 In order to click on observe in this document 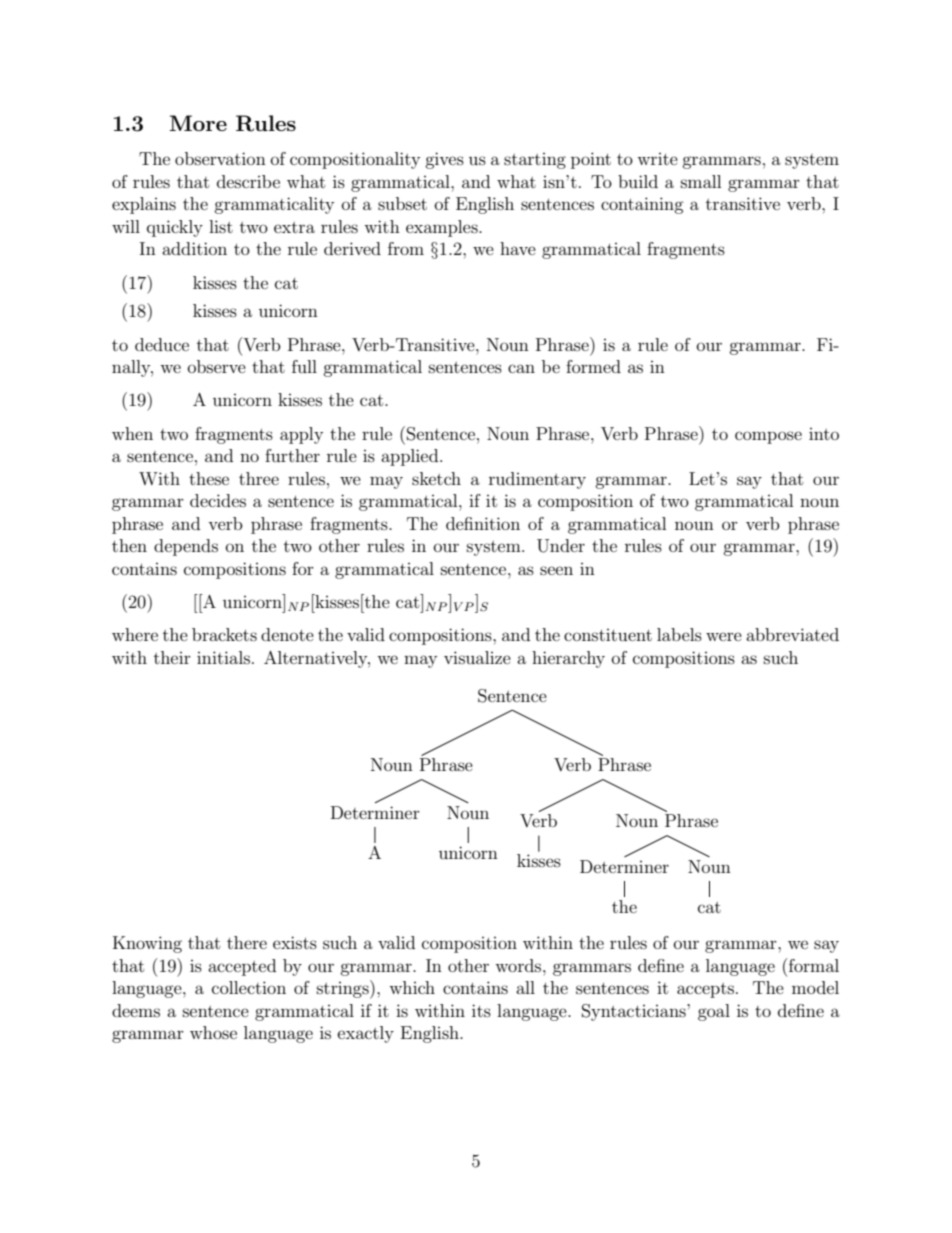, I will do `click(217, 366)`.
